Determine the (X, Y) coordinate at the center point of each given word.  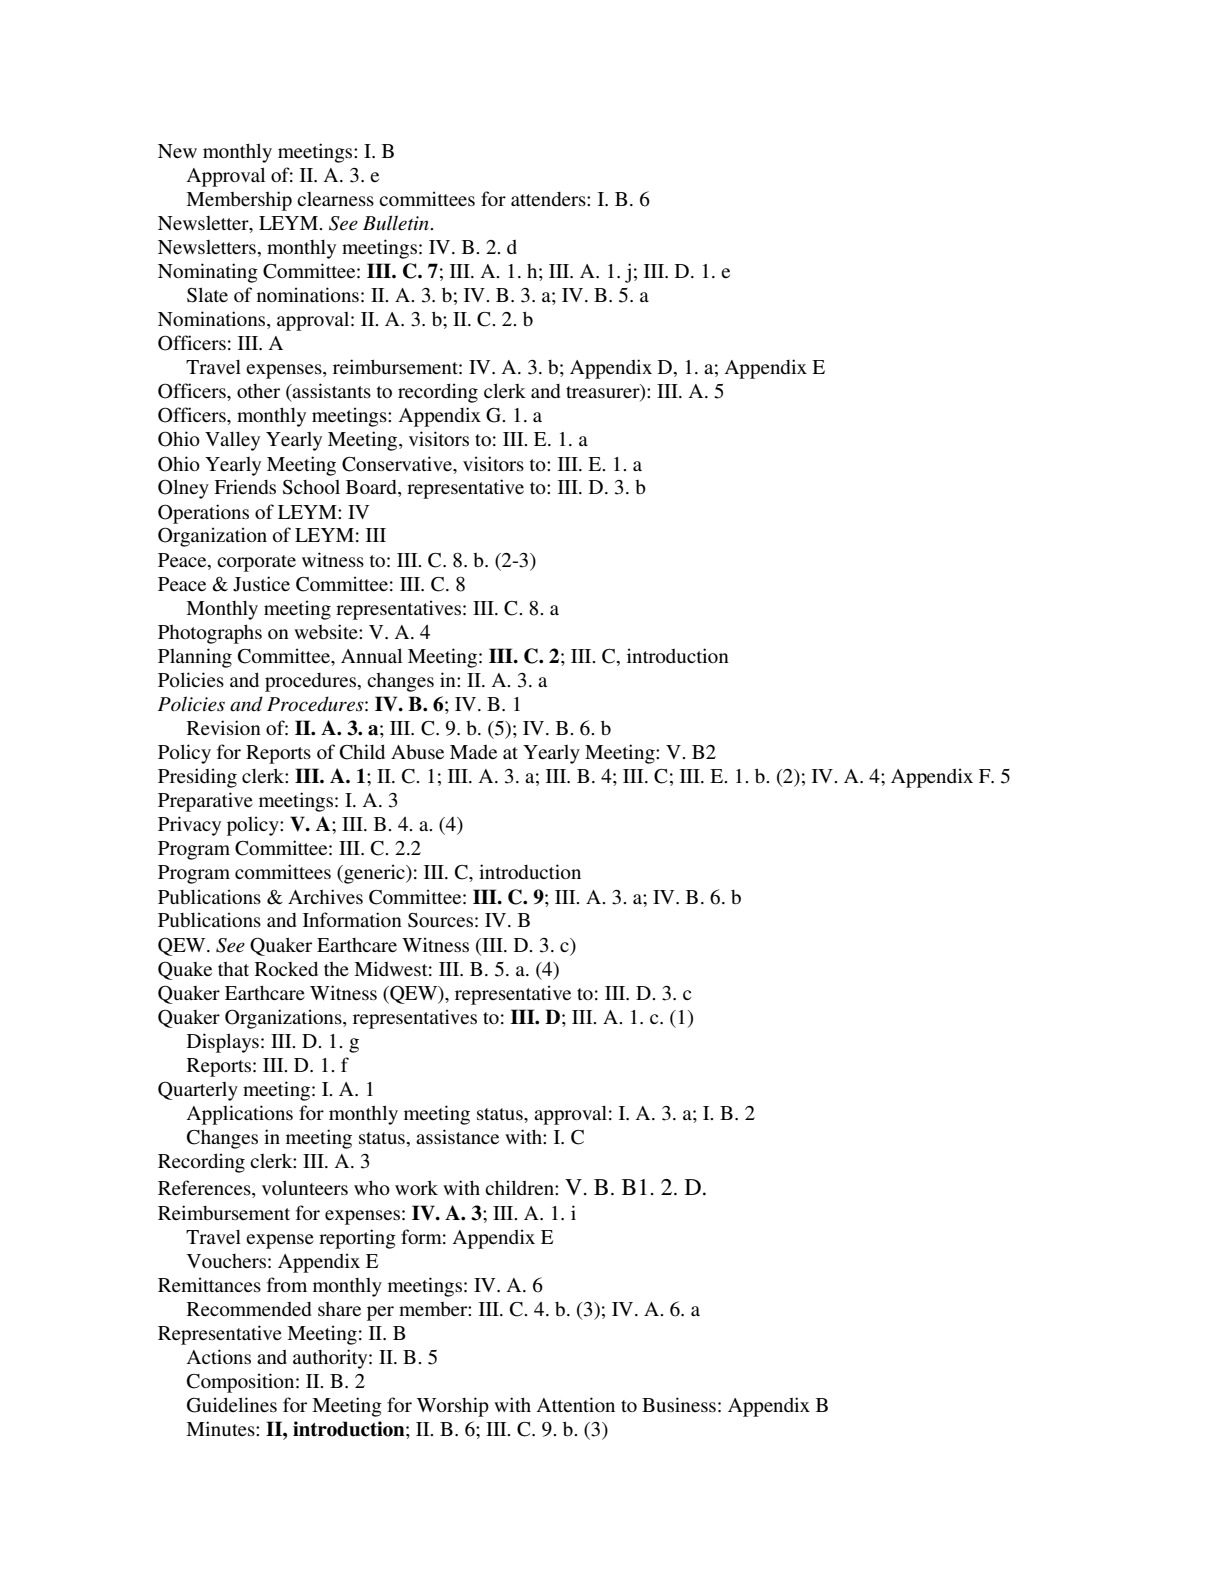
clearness (335, 199)
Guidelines (232, 1405)
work (416, 1187)
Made (473, 752)
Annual (371, 655)
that (233, 969)
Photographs (210, 634)
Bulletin (397, 223)
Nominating (208, 273)
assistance (457, 1136)
